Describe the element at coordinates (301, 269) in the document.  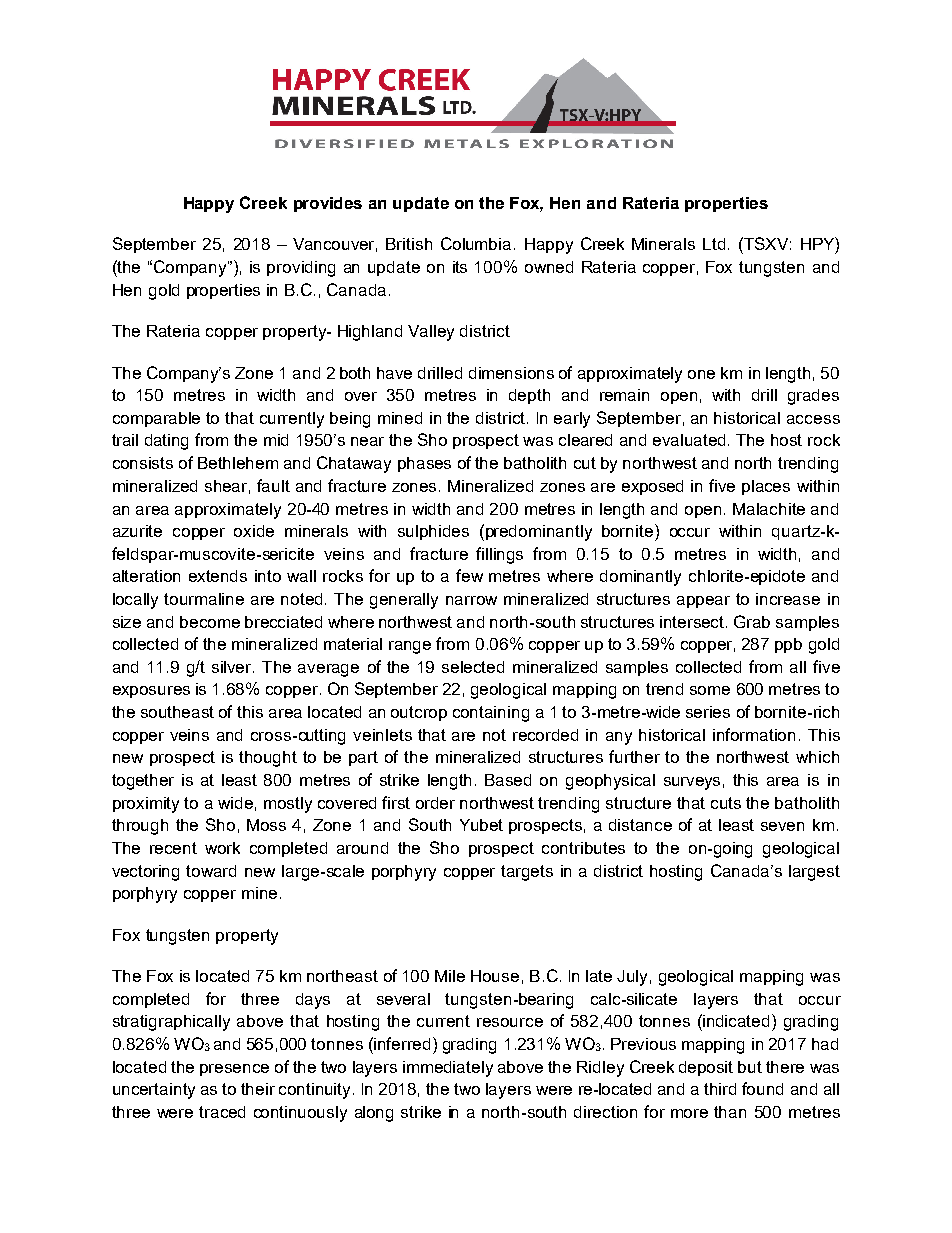
I see `providing` at that location.
